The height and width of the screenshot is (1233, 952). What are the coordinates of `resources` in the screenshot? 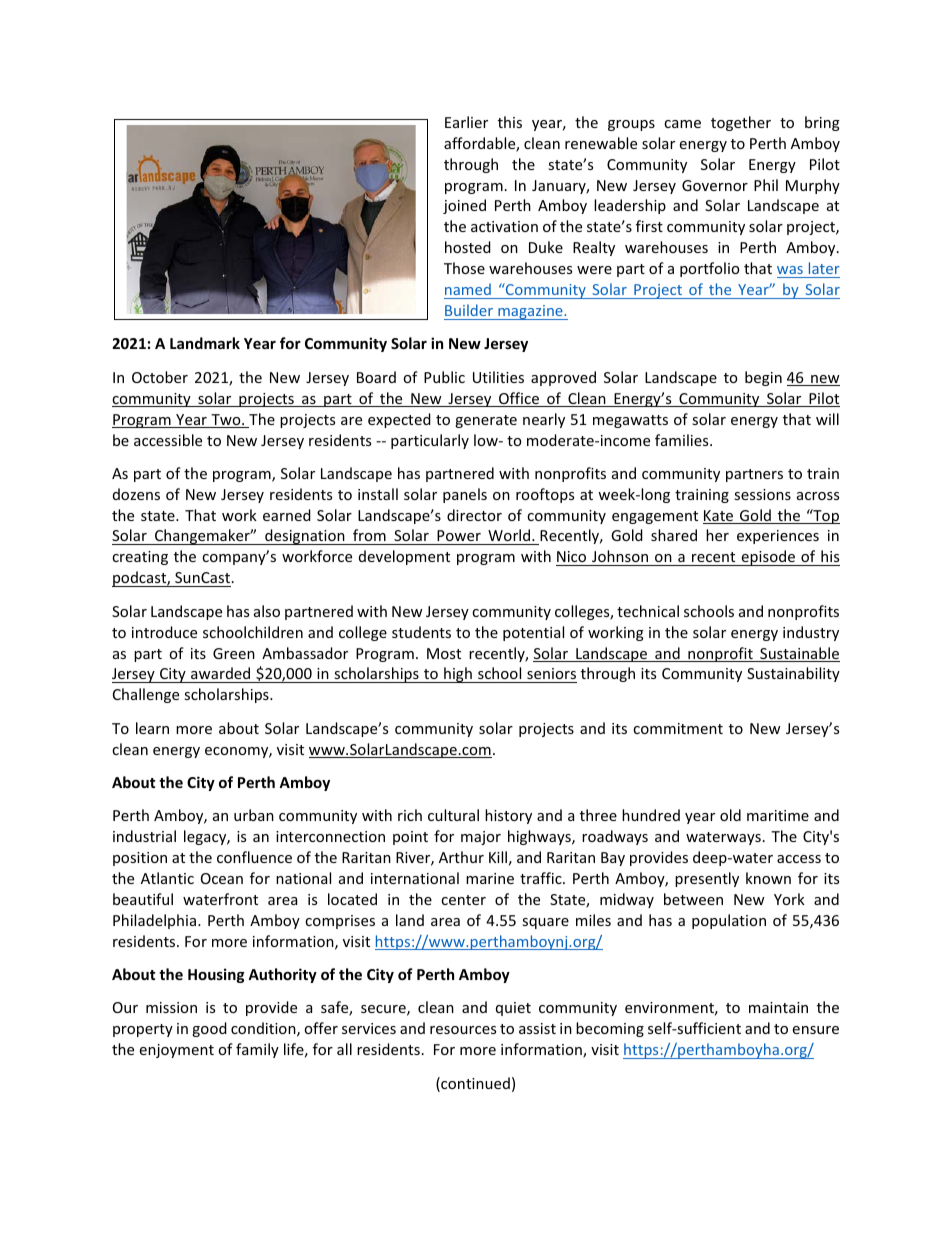 It's located at (463, 1030).
